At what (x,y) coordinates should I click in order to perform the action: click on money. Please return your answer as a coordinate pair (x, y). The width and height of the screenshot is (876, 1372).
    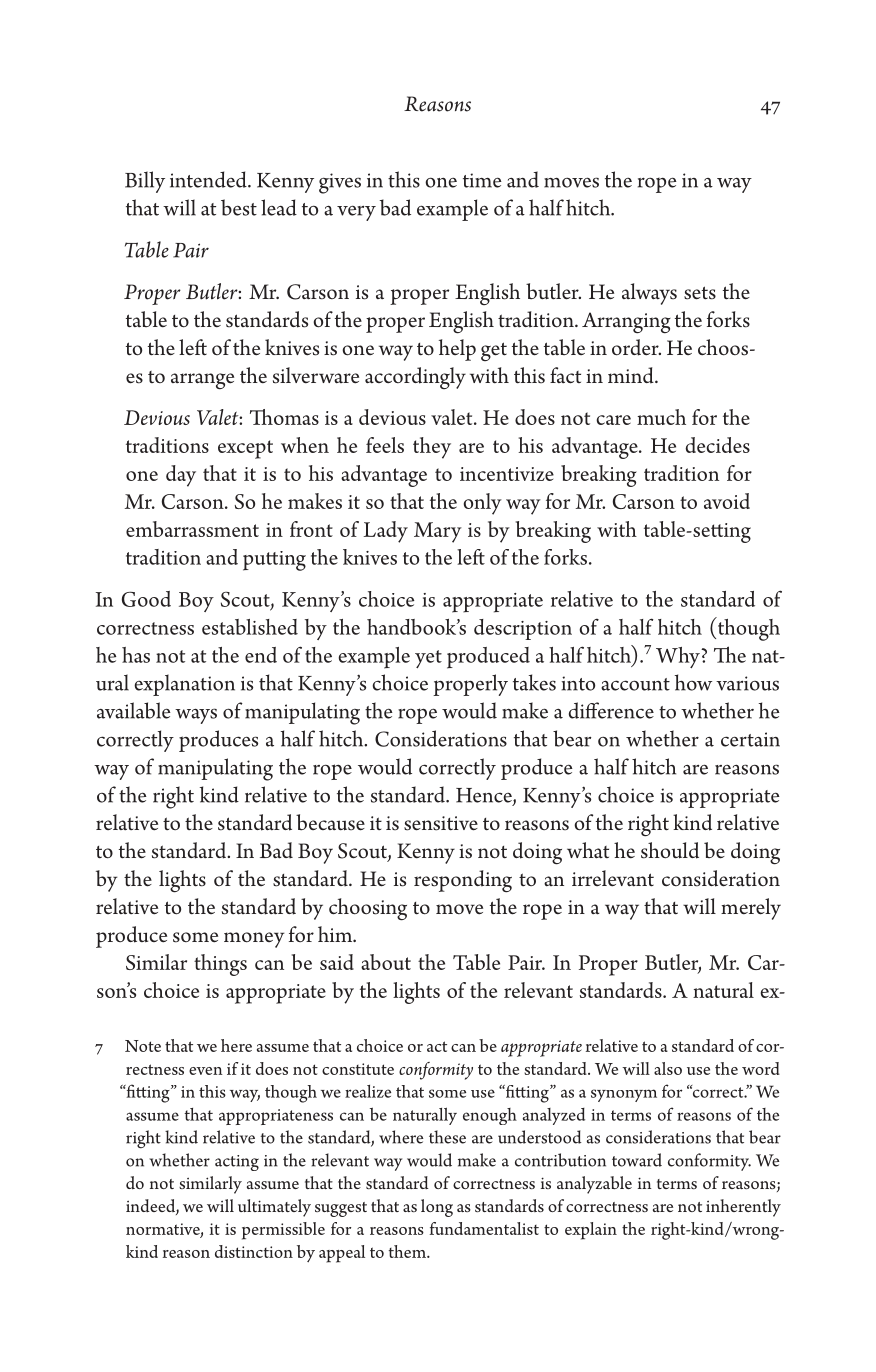
    Looking at the image, I should click on (254, 940).
